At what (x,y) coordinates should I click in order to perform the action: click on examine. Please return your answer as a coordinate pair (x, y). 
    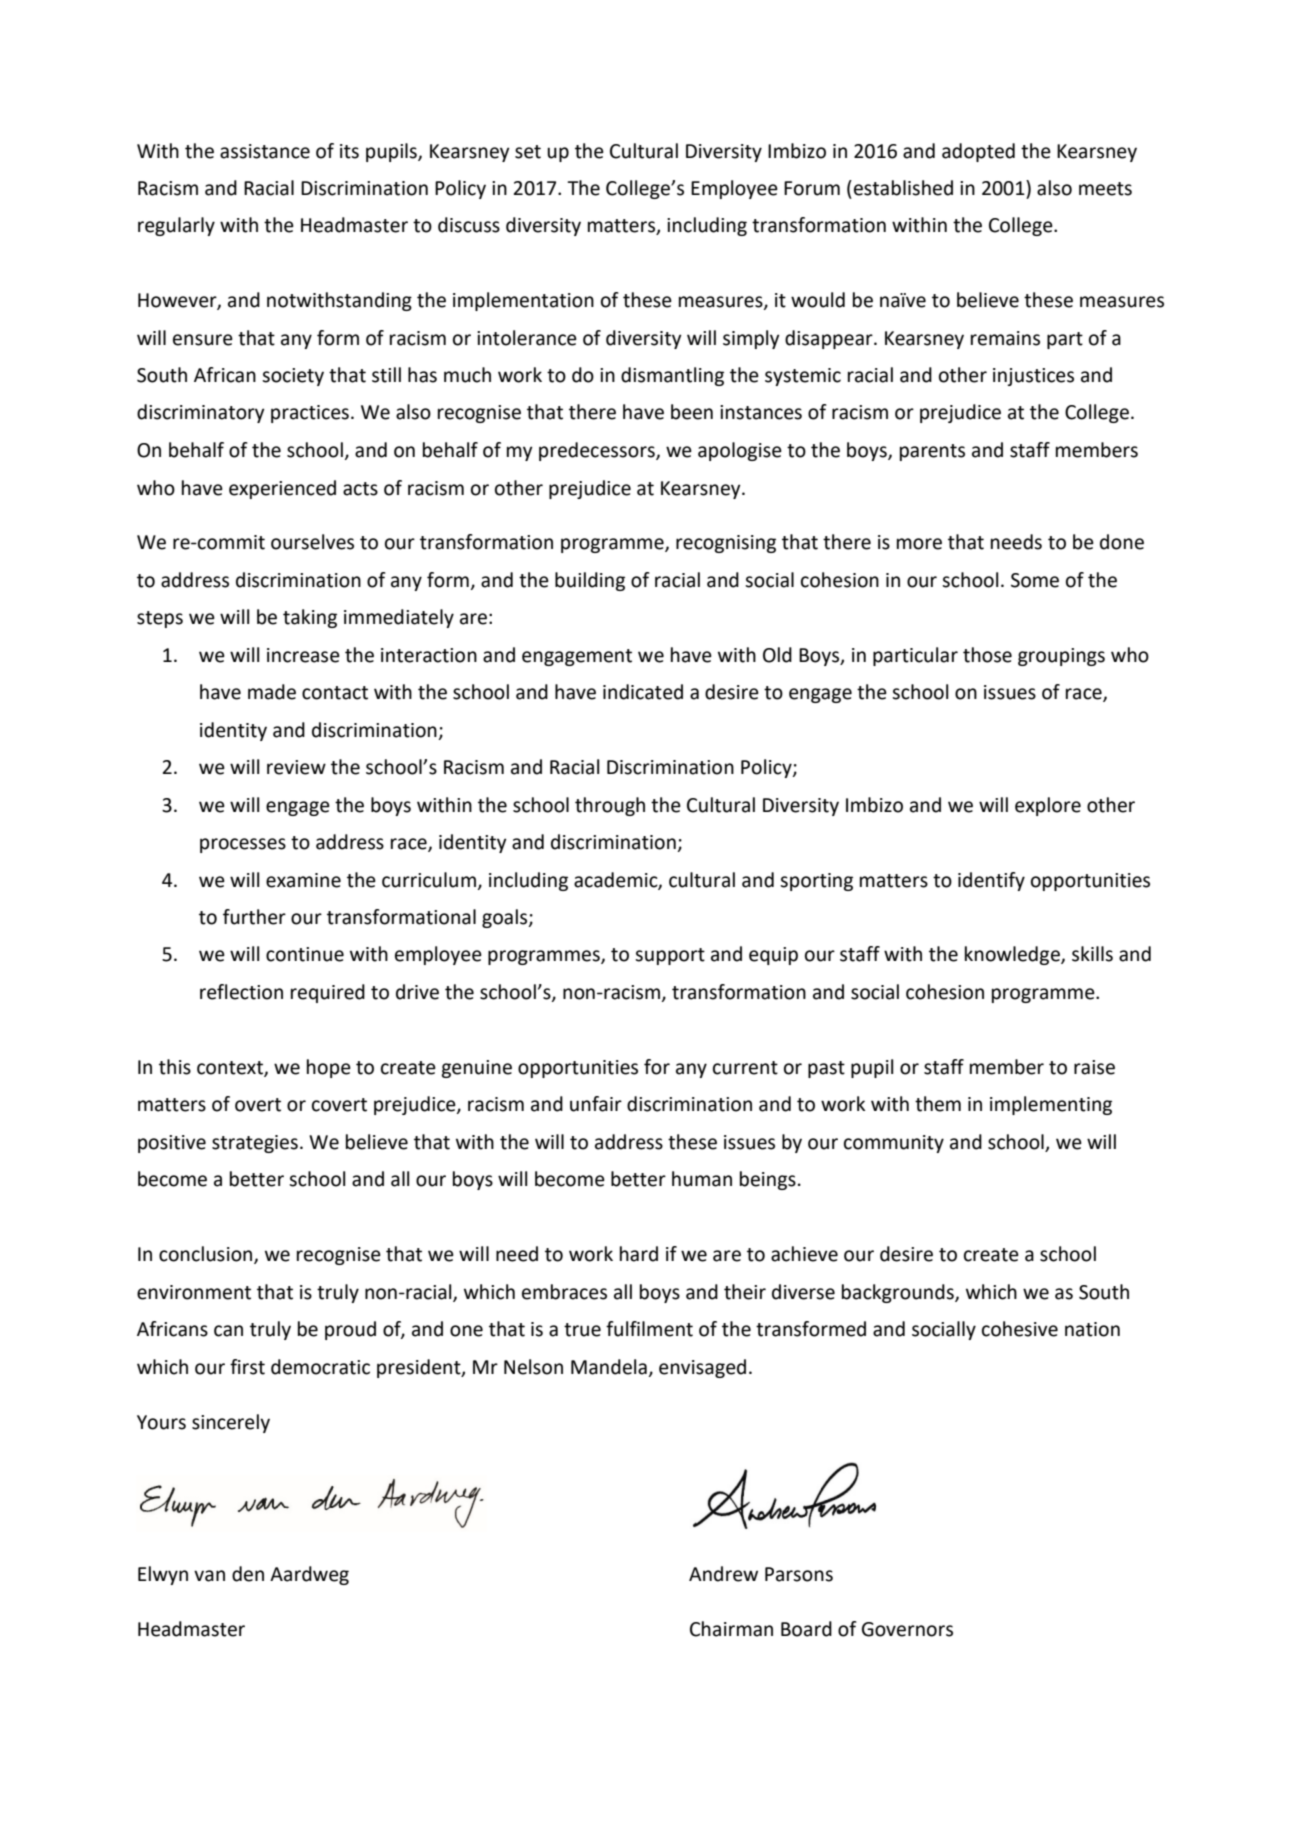
    Looking at the image, I should click on (303, 880).
